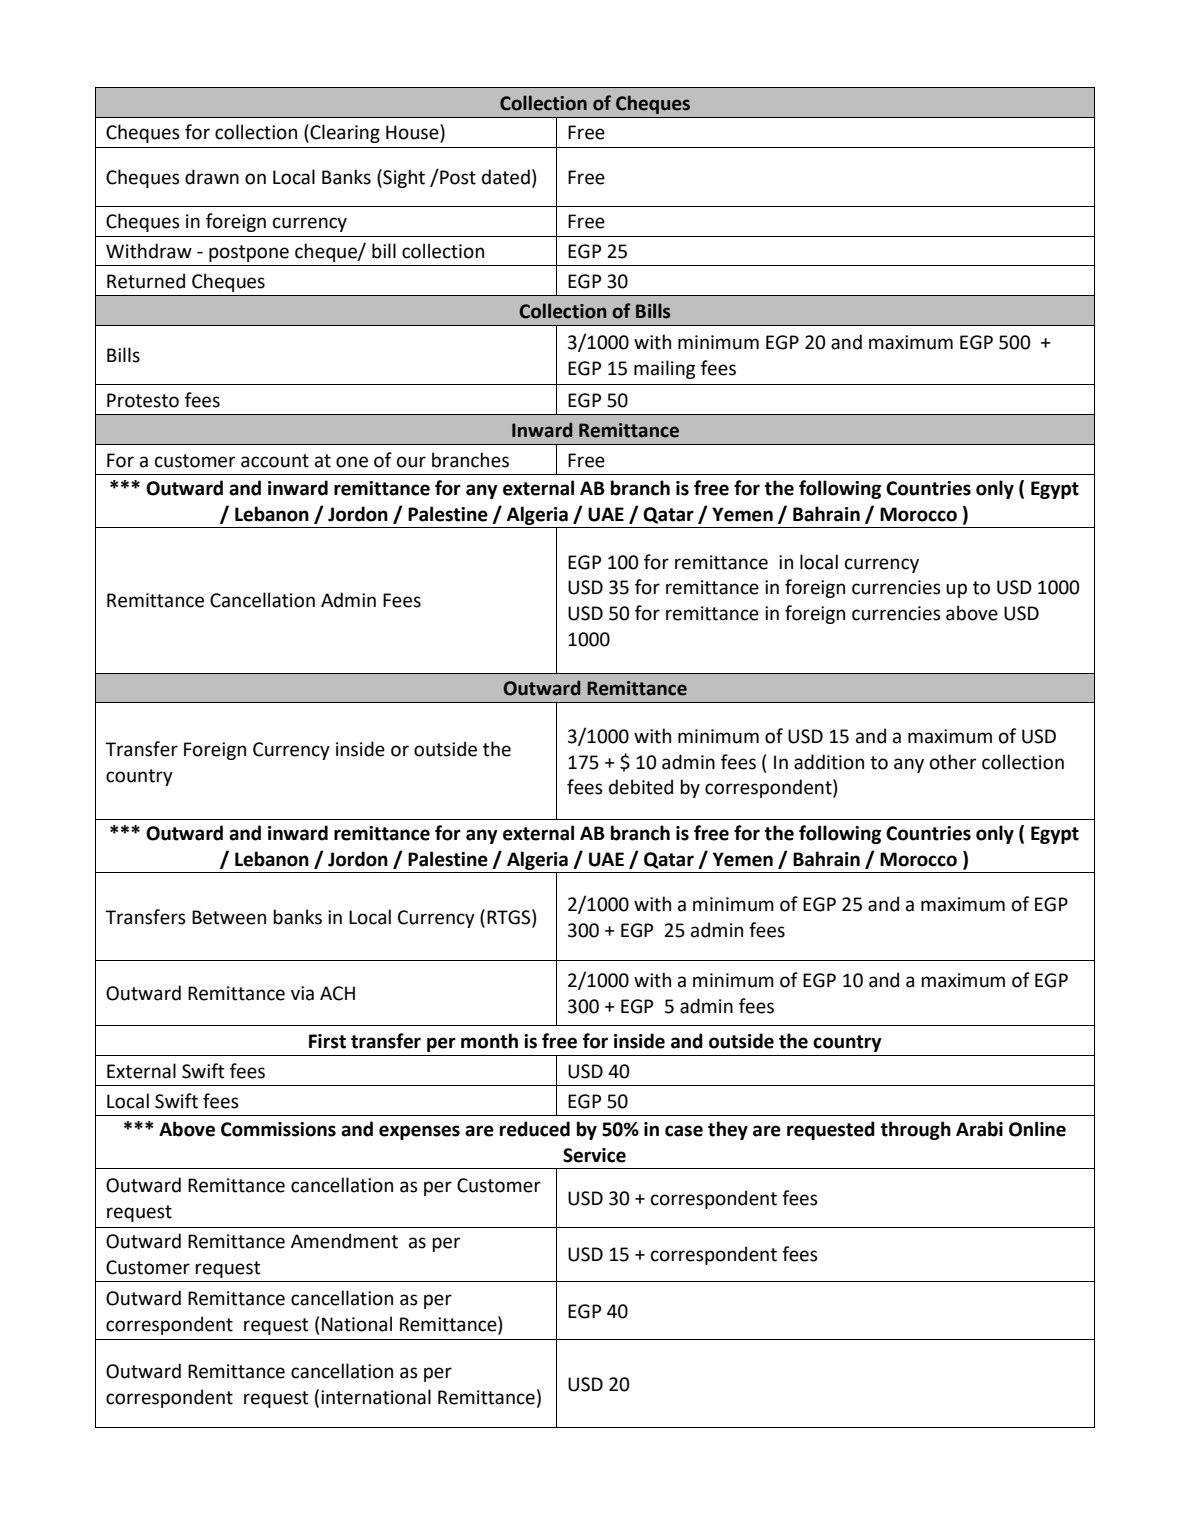 Image resolution: width=1181 pixels, height=1529 pixels. What do you see at coordinates (953, 762) in the screenshot?
I see `other` at bounding box center [953, 762].
